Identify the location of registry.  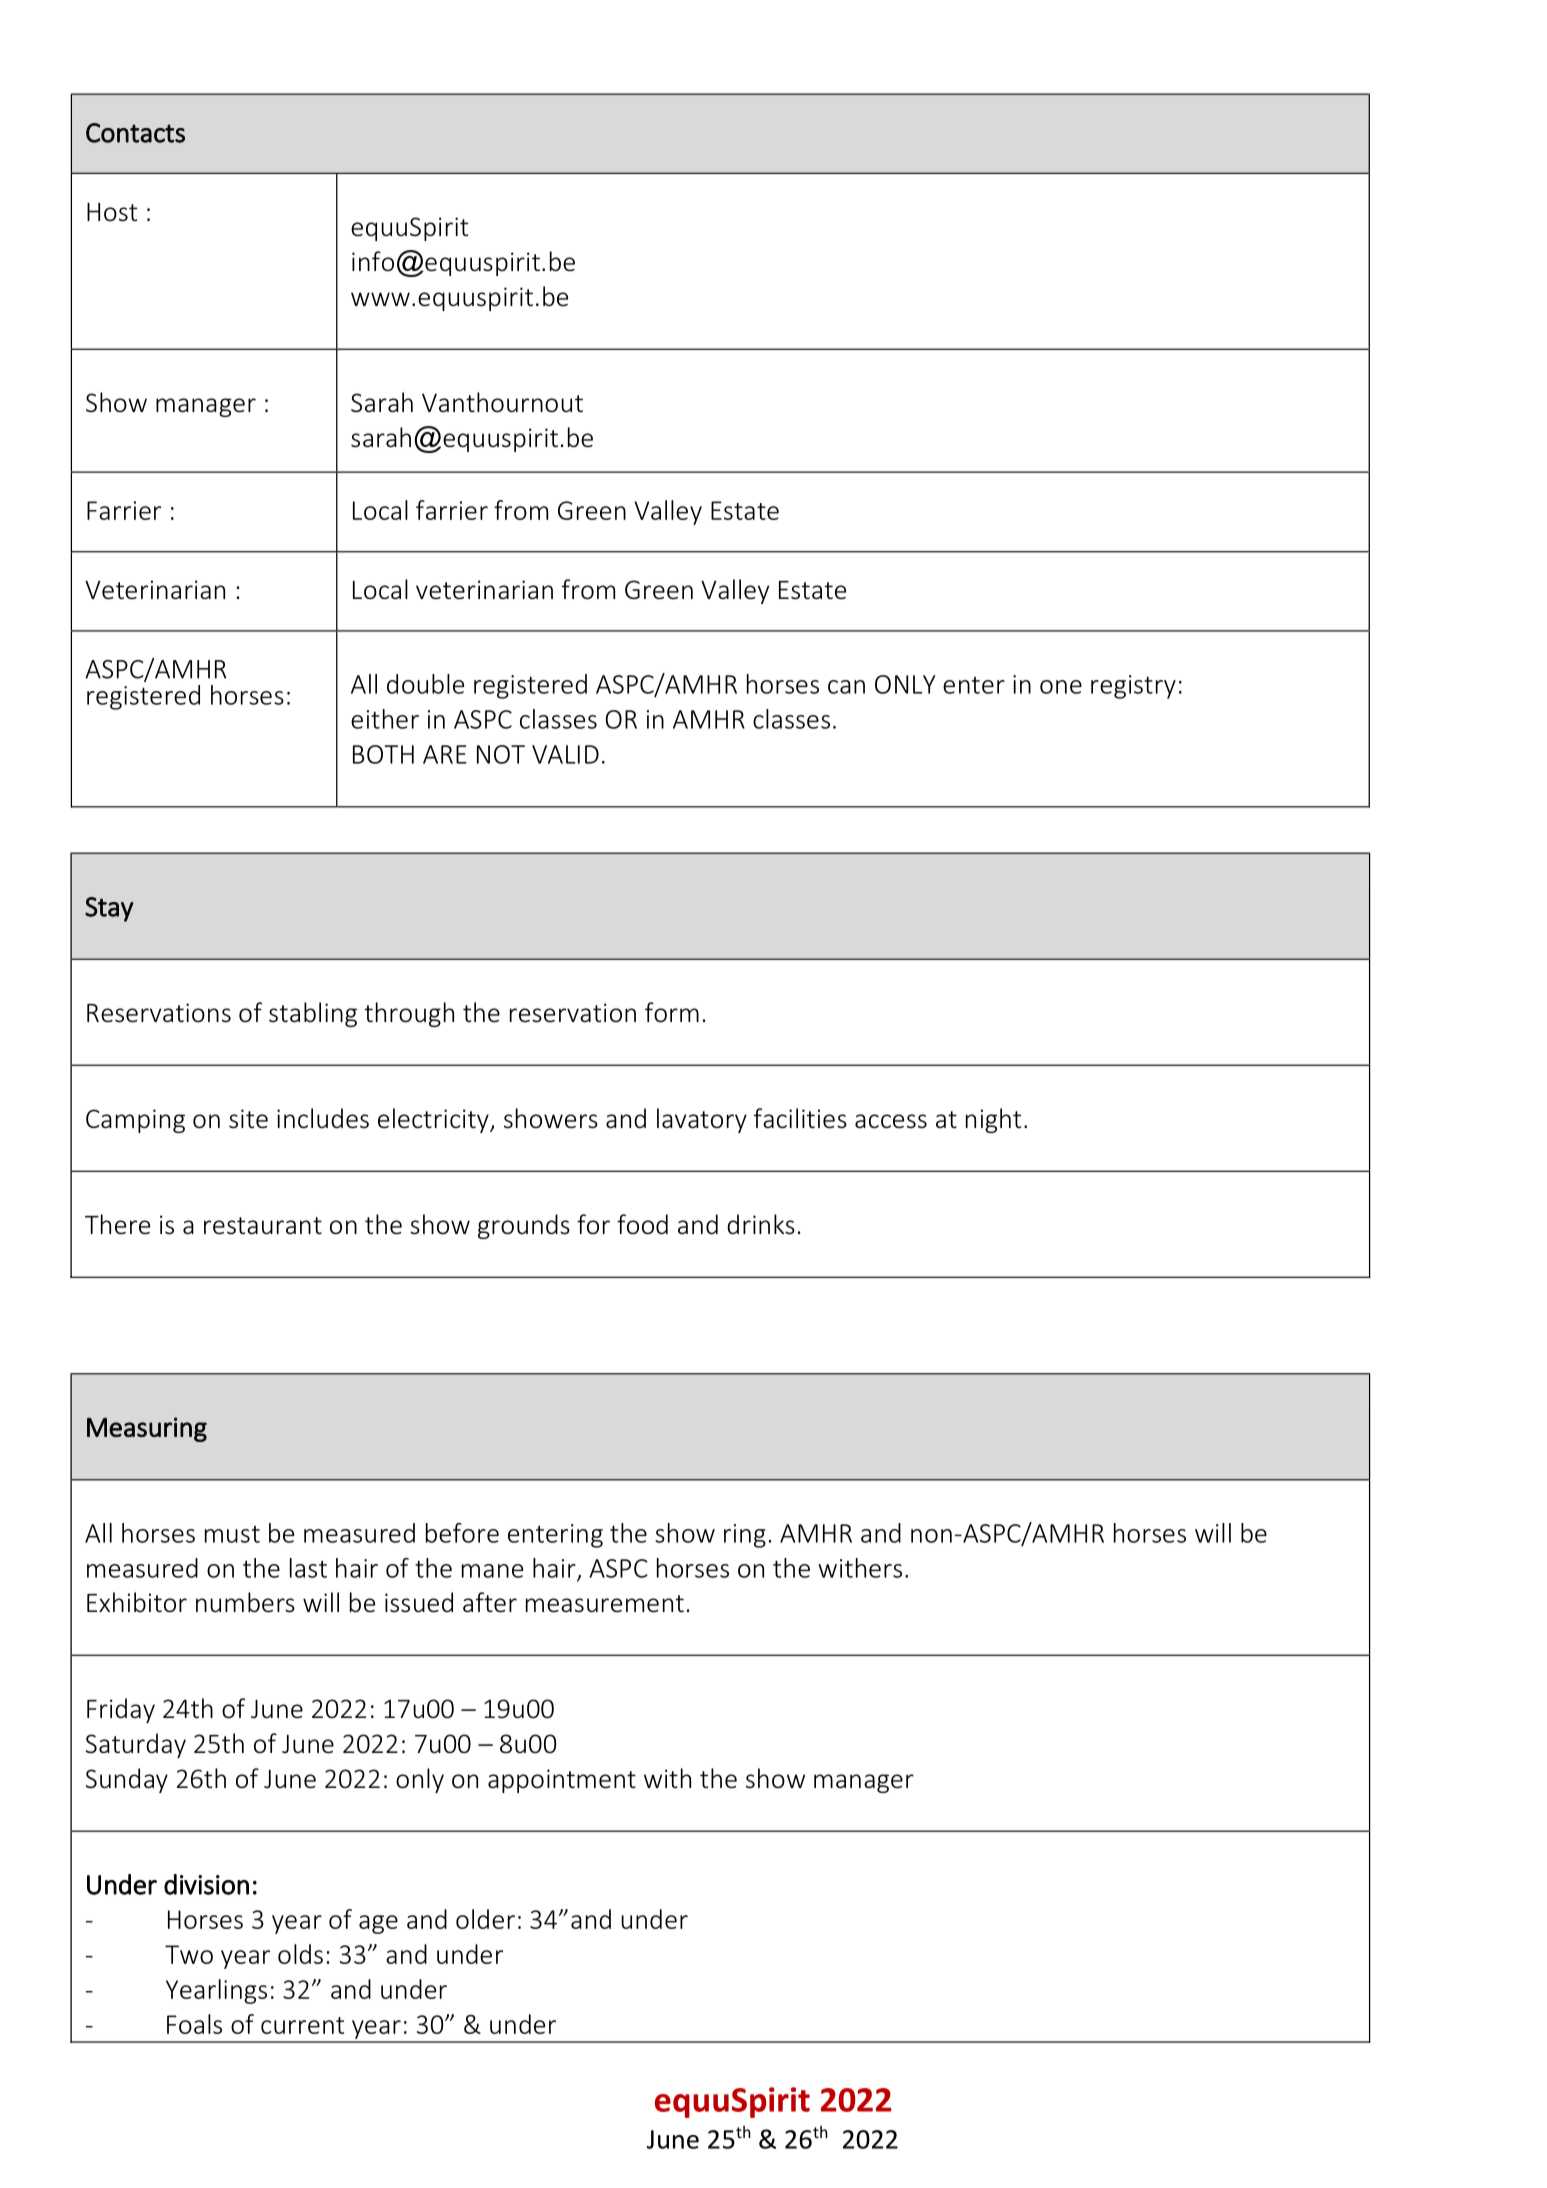
(1133, 687).
